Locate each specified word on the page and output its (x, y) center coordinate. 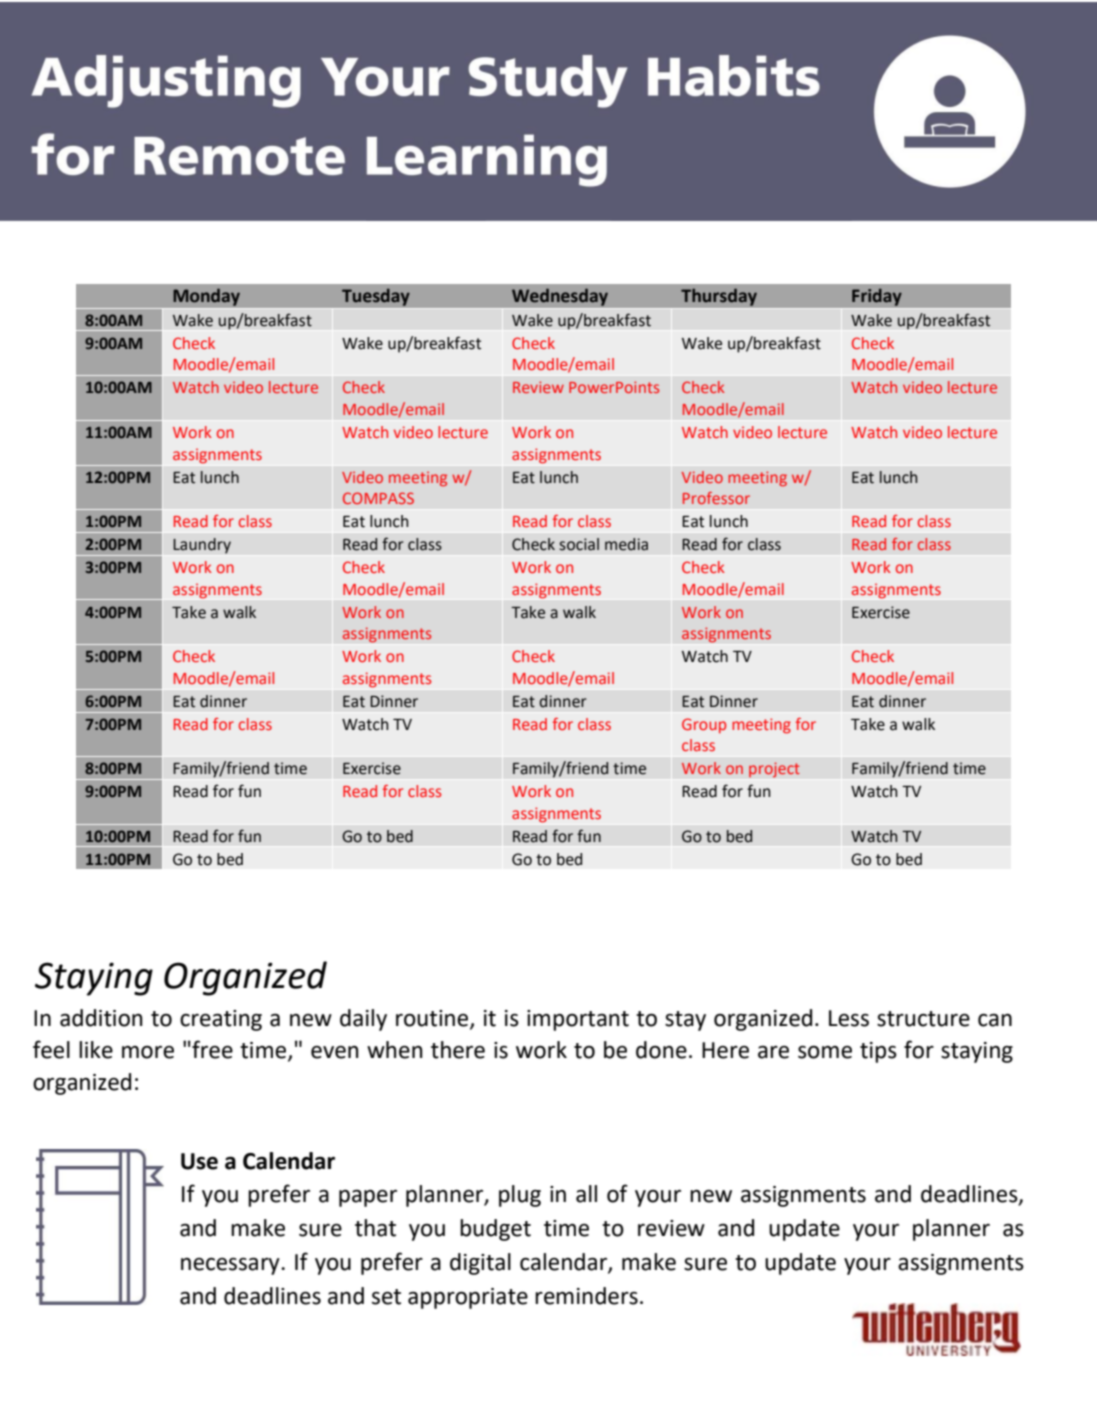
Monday (206, 297)
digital (480, 1264)
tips (878, 1052)
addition (101, 1018)
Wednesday (560, 297)
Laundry (202, 546)
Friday (877, 297)
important (578, 1020)
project (774, 770)
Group (704, 725)
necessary (231, 1266)
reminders (586, 1296)
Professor (716, 498)
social (579, 544)
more (148, 1052)
